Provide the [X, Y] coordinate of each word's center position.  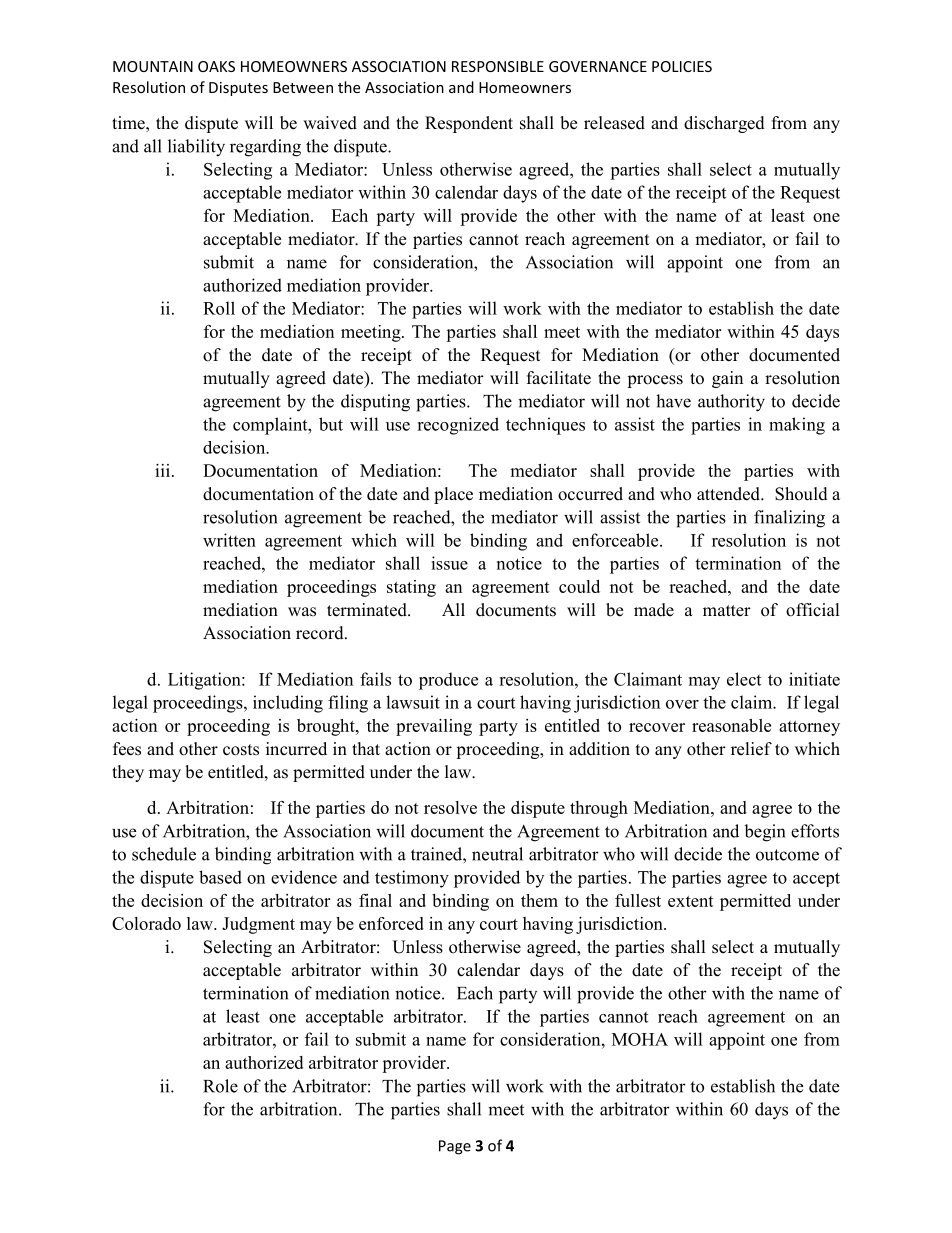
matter [727, 611]
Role [220, 1086]
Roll [219, 308]
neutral [497, 854]
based [220, 877]
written [229, 540]
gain [727, 379]
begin [764, 833]
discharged [724, 124]
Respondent [469, 124]
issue [449, 563]
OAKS [216, 66]
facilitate [559, 378]
